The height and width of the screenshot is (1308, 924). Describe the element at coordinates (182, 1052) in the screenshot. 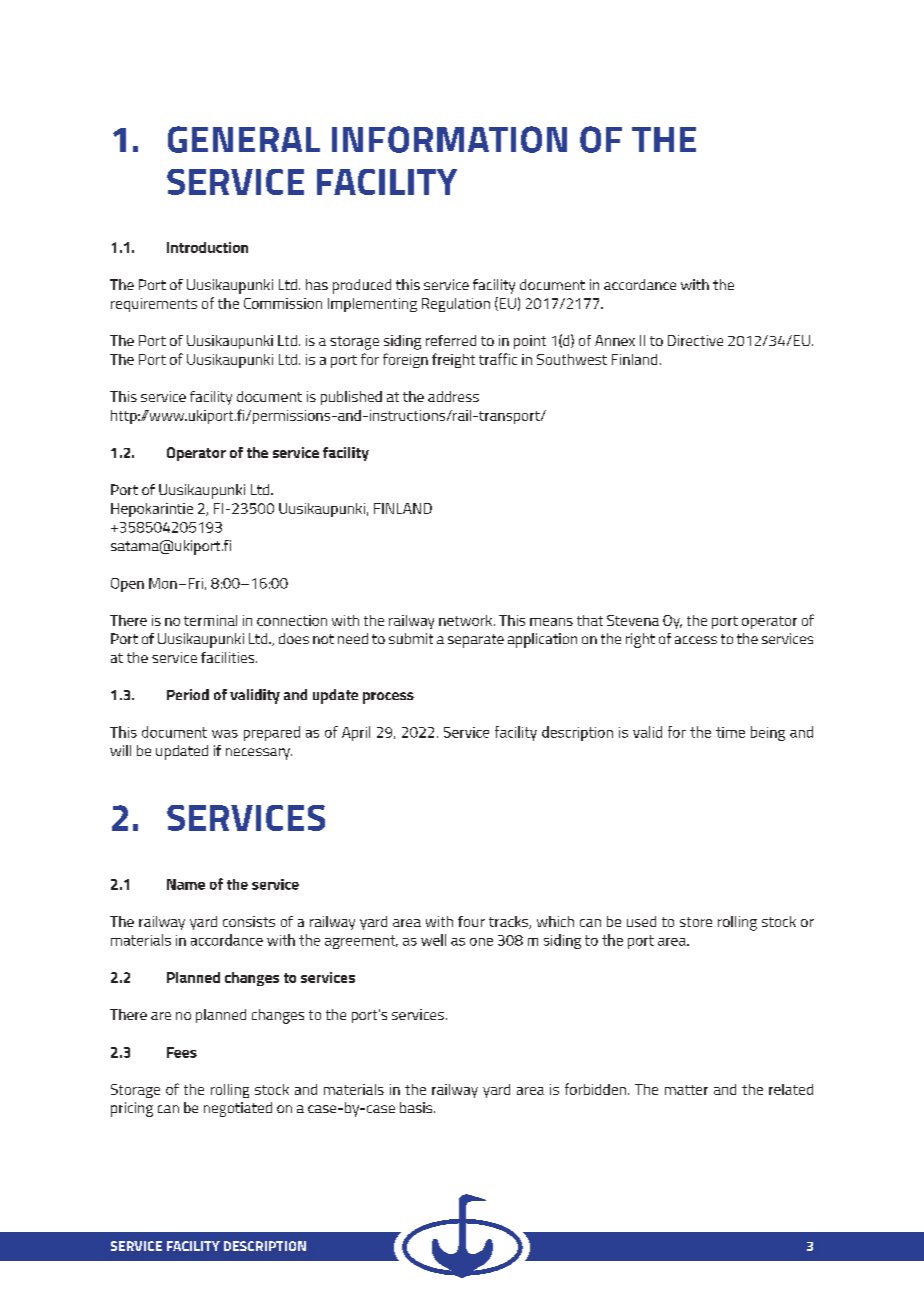

I see `Fees` at that location.
